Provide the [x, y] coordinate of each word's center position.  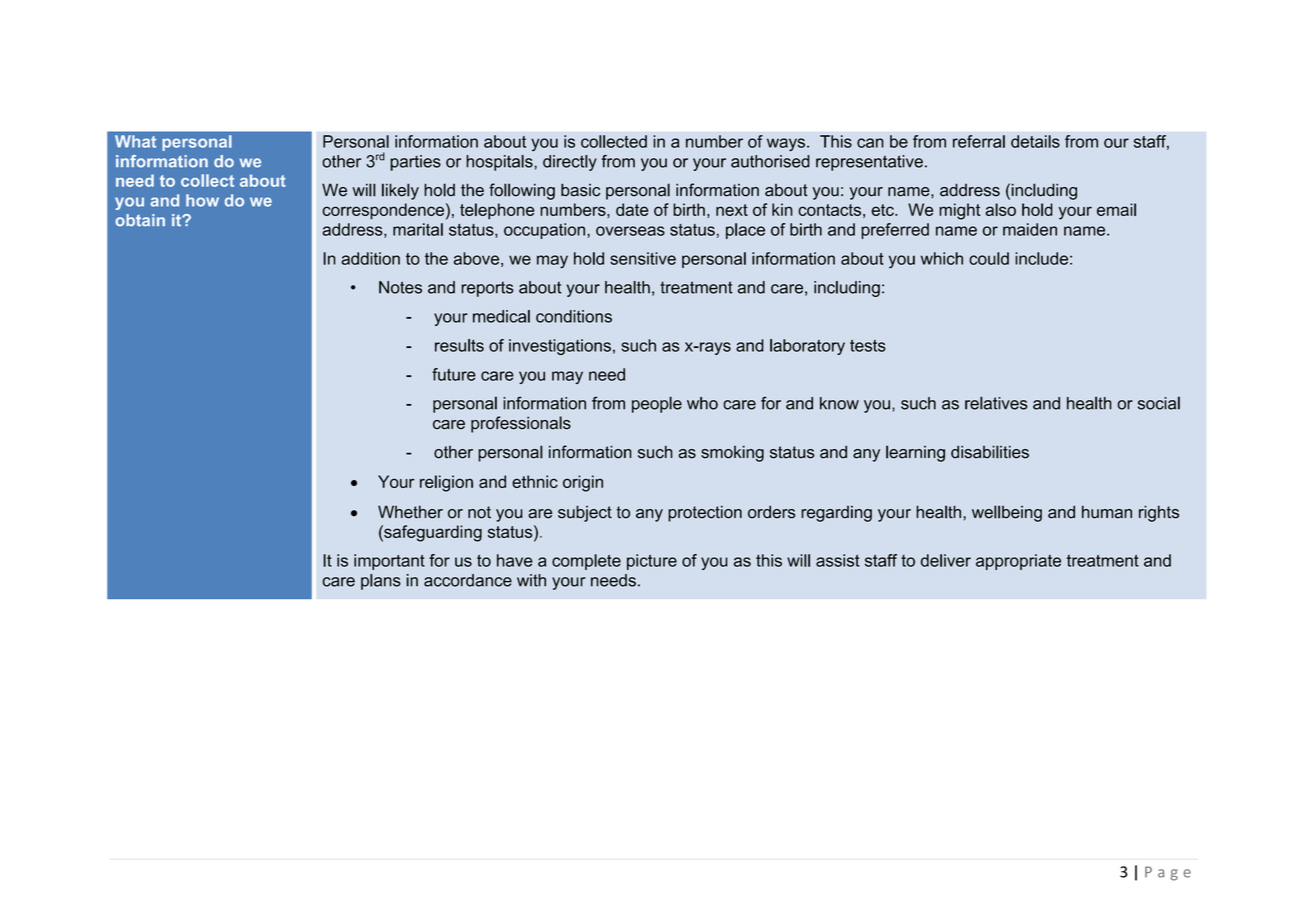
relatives [996, 403]
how [202, 200]
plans [381, 582]
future [454, 374]
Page [1168, 873]
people [657, 404]
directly [570, 163]
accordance [468, 580]
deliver [946, 560]
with [531, 580]
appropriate [1018, 562]
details [1035, 141]
